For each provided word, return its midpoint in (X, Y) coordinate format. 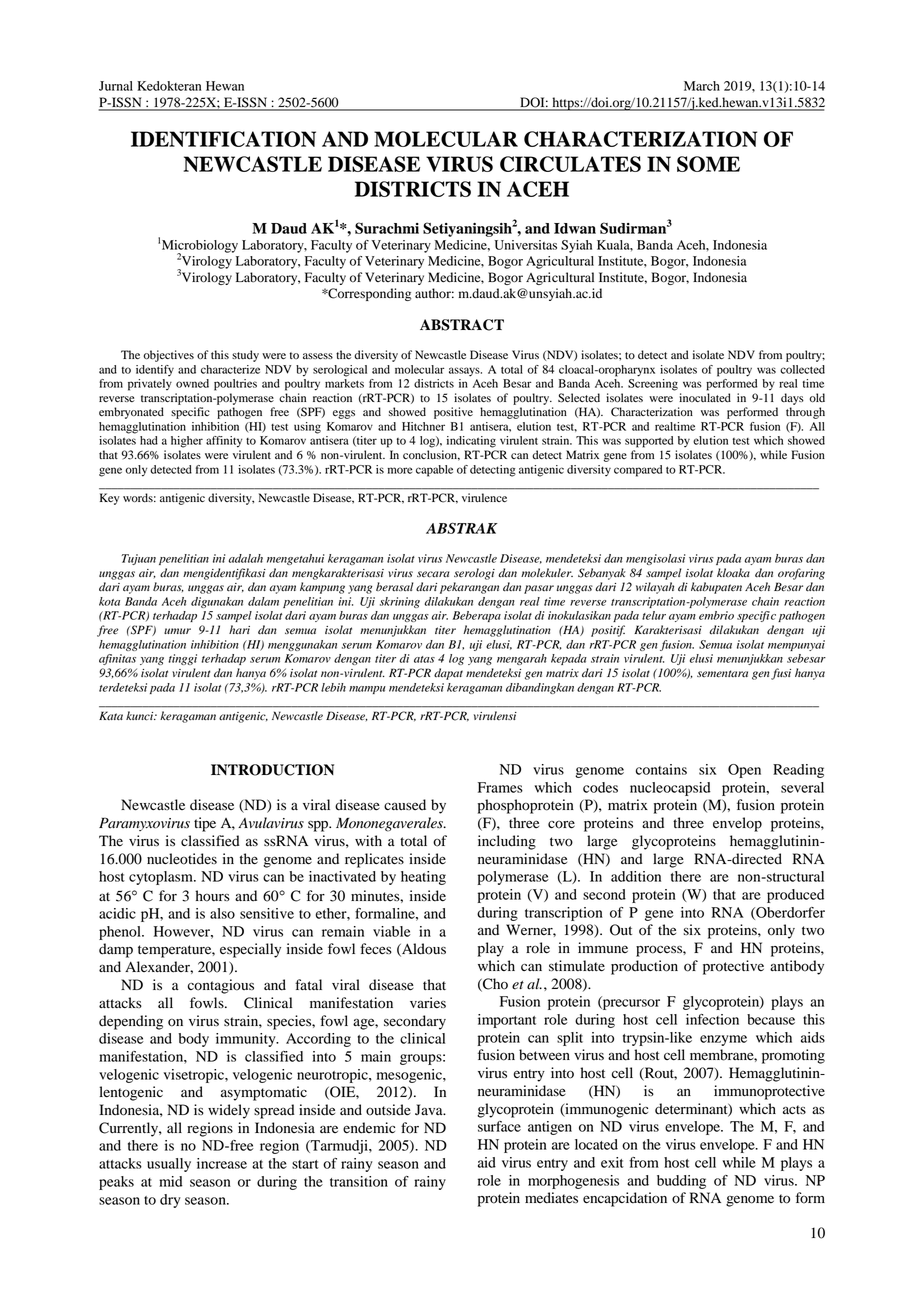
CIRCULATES (570, 164)
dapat (448, 674)
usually (169, 1165)
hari (239, 630)
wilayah (655, 588)
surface (499, 1126)
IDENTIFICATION (223, 139)
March (702, 86)
